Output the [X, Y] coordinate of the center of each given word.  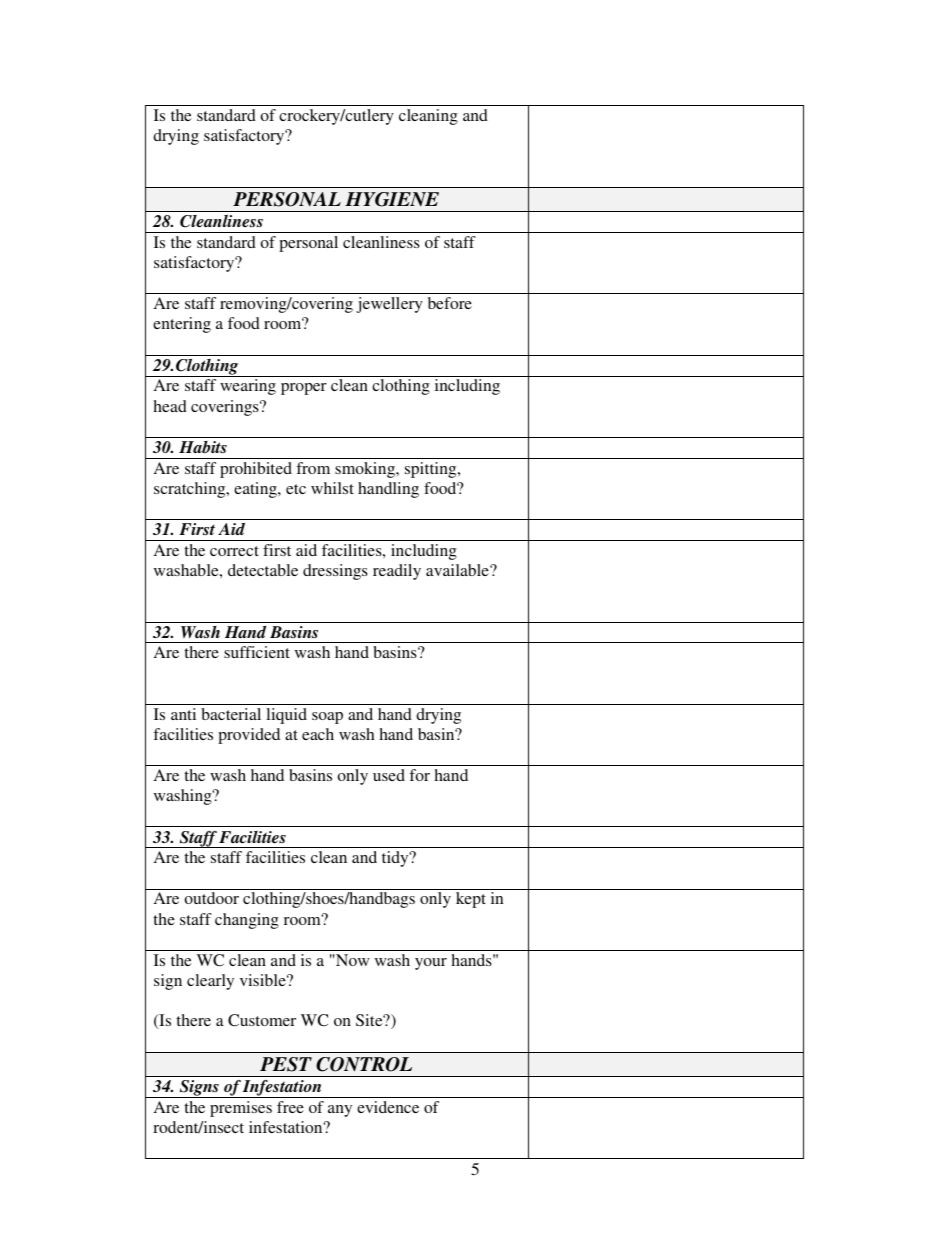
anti [183, 714]
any [340, 1111]
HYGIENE [392, 199]
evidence [388, 1107]
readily [397, 572]
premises [241, 1109]
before [450, 303]
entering [182, 325]
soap [327, 718]
